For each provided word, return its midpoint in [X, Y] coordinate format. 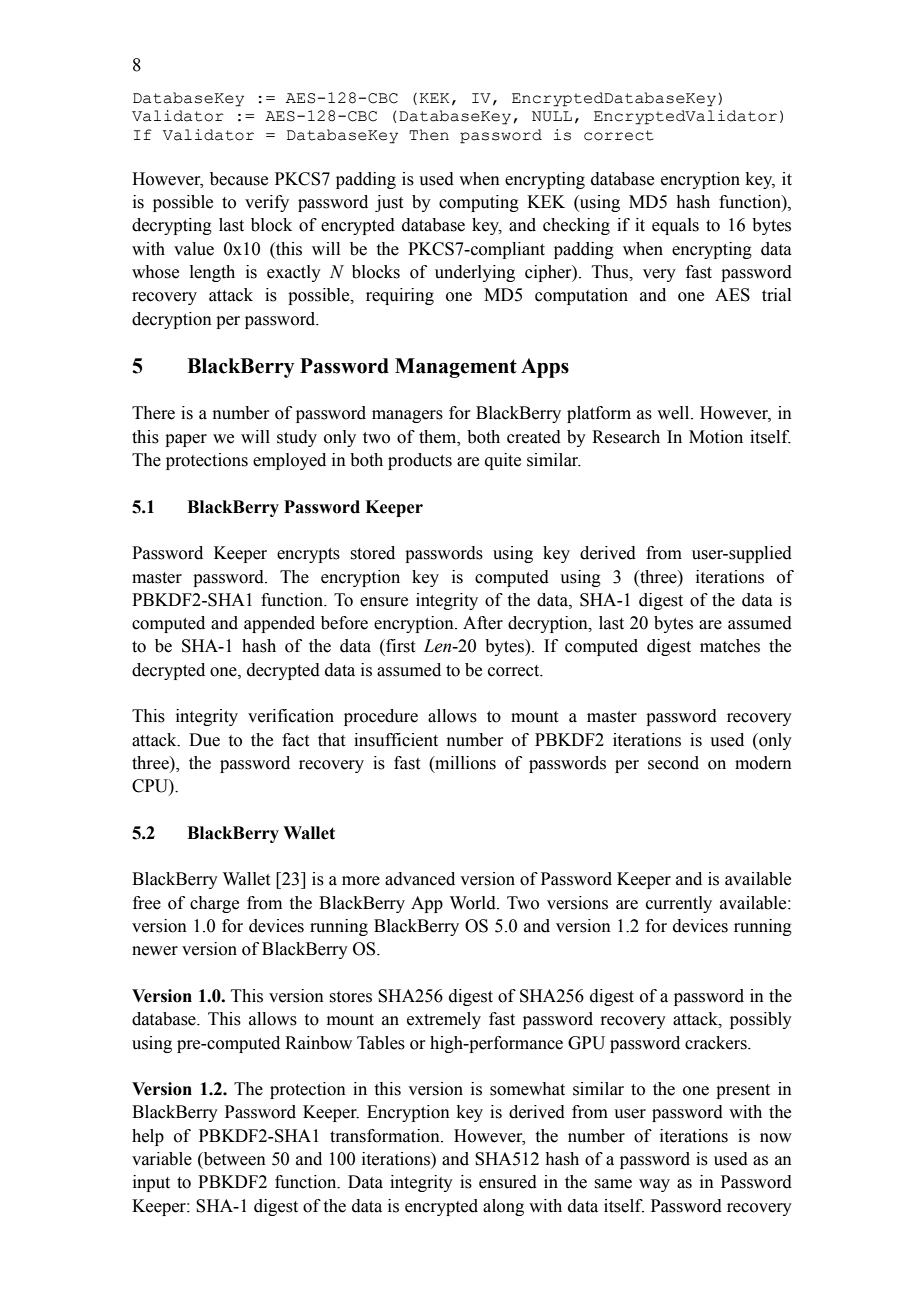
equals [675, 226]
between [233, 1160]
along [503, 1207]
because [239, 179]
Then [429, 135]
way [654, 1185]
